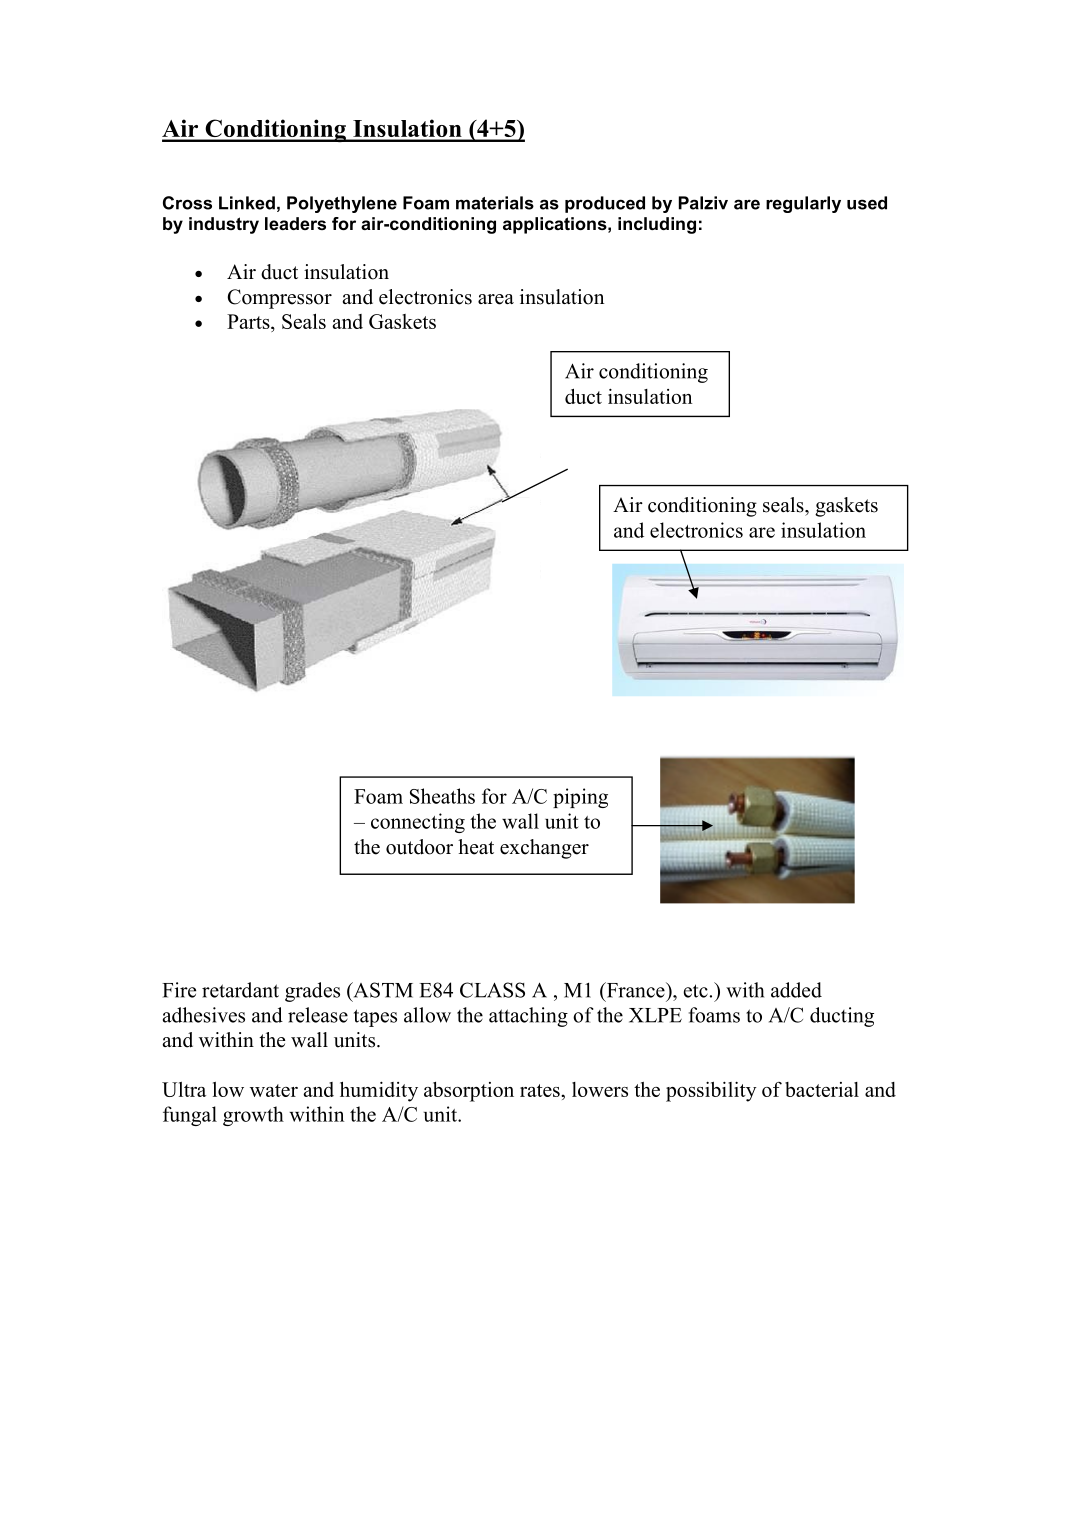 This document has height=1515, width=1072. What do you see at coordinates (418, 823) in the document?
I see `connecting` at bounding box center [418, 823].
